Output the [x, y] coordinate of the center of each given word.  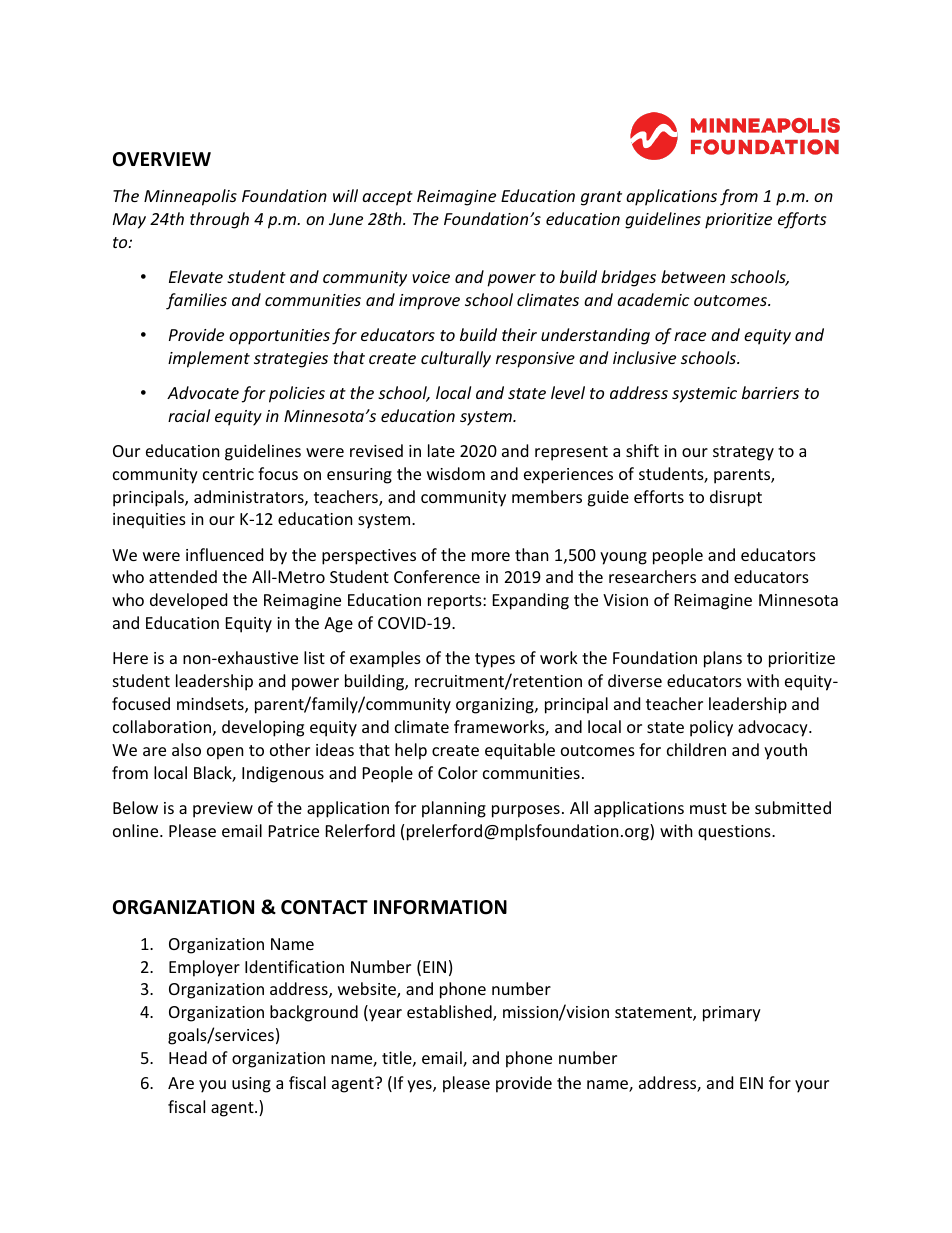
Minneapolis [190, 197]
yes [420, 1086]
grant [601, 198]
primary [732, 1014]
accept [387, 198]
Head [188, 1057]
